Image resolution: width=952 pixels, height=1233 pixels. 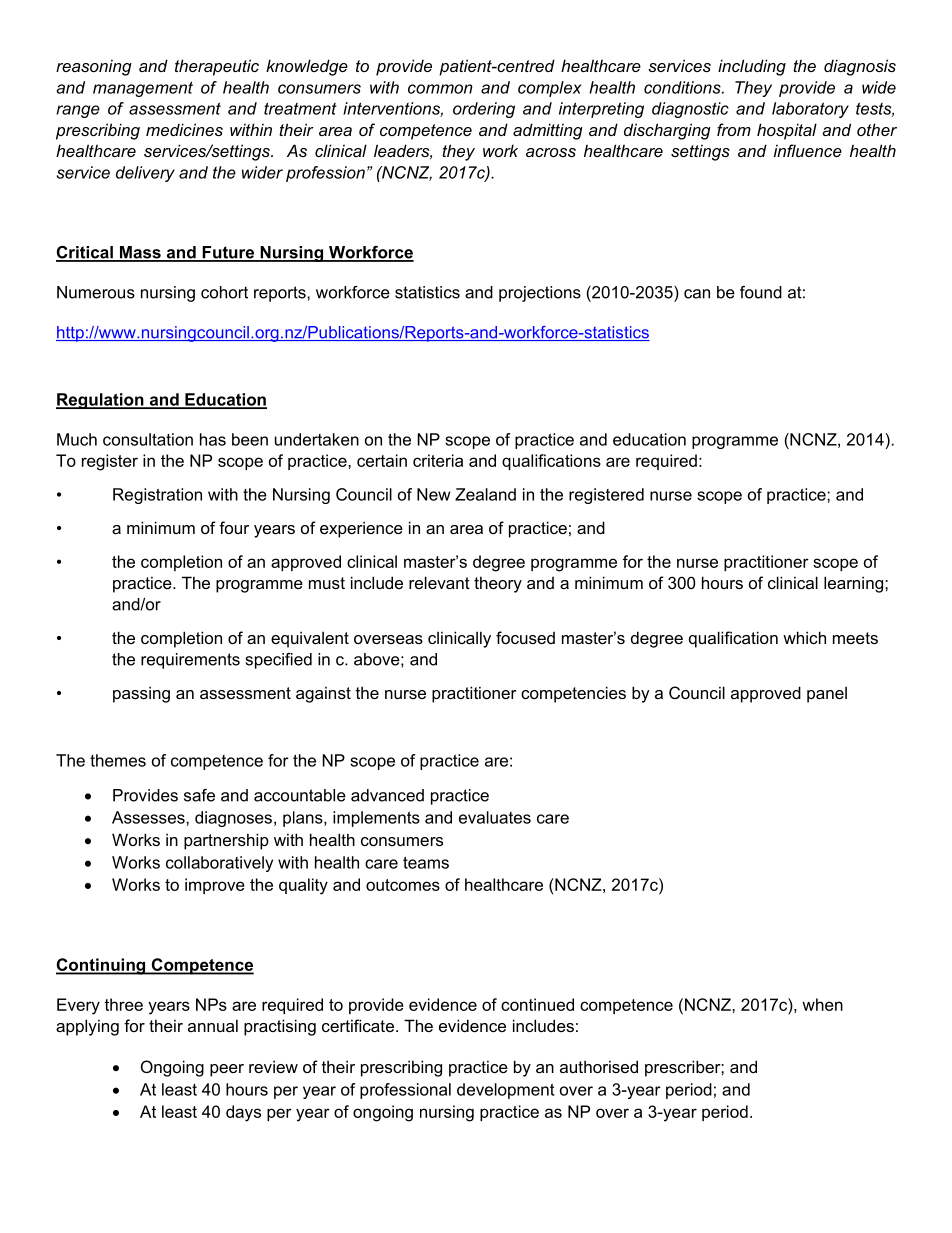 I want to click on management, so click(x=143, y=89).
